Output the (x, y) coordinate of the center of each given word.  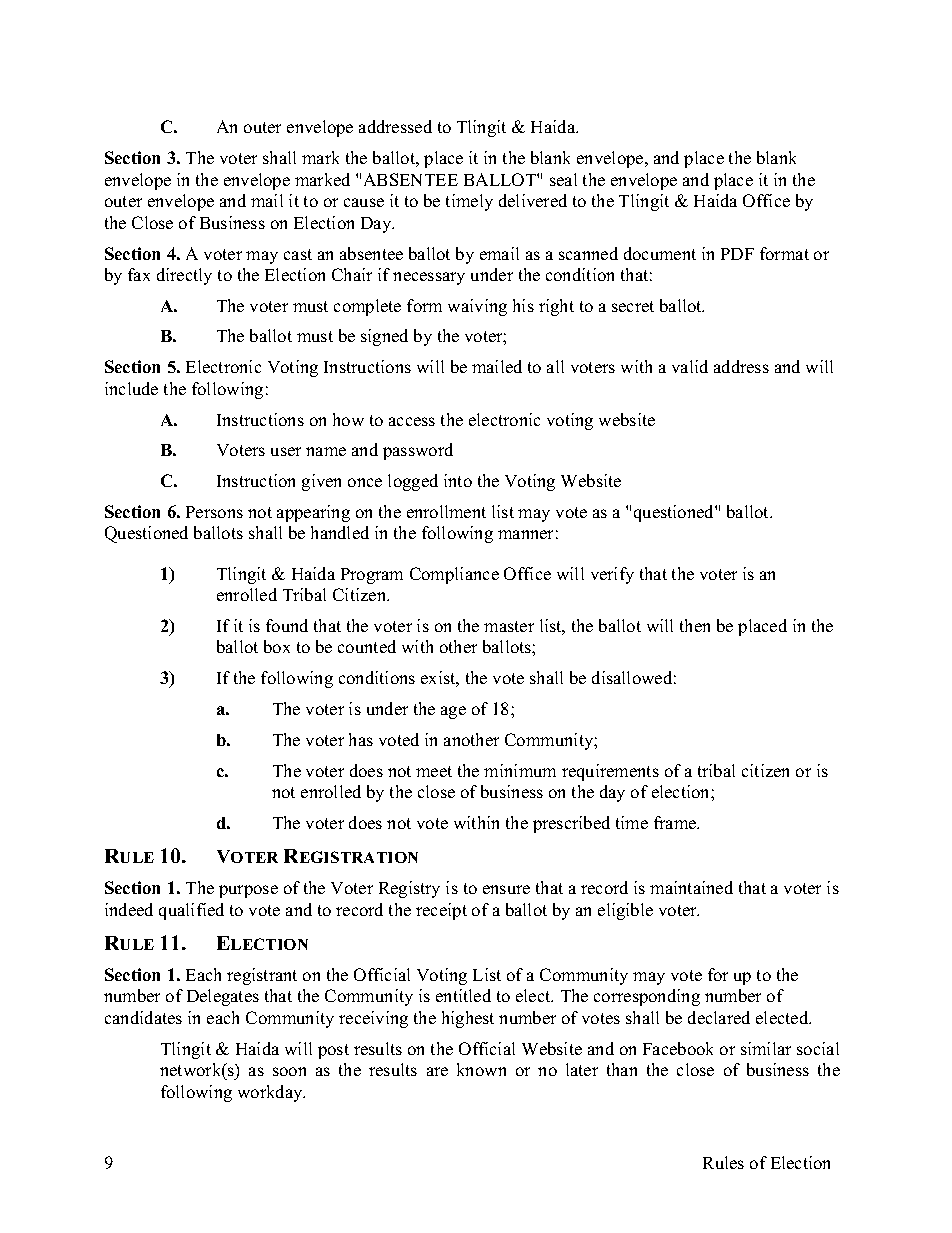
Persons (214, 512)
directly (184, 276)
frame (676, 822)
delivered (533, 200)
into (458, 480)
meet (434, 771)
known (481, 1069)
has (361, 739)
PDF (737, 254)
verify (612, 575)
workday (271, 1093)
